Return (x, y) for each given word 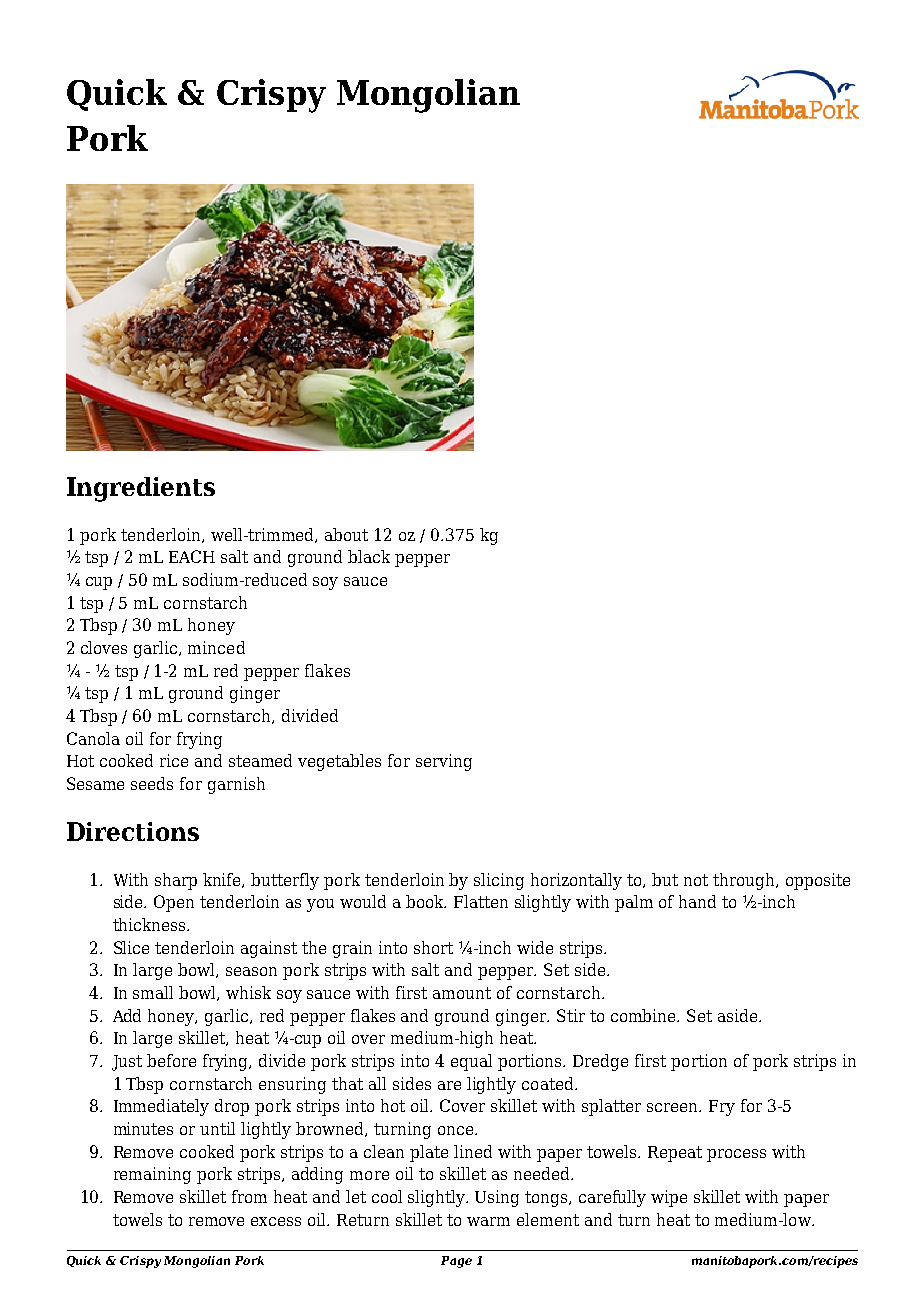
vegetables (339, 762)
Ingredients (141, 489)
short (433, 947)
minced (216, 647)
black (369, 556)
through (745, 881)
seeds (152, 783)
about (346, 534)
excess (276, 1221)
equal (471, 1062)
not (696, 880)
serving (444, 762)
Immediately (161, 1107)
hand (697, 901)
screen (674, 1107)
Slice (131, 947)
